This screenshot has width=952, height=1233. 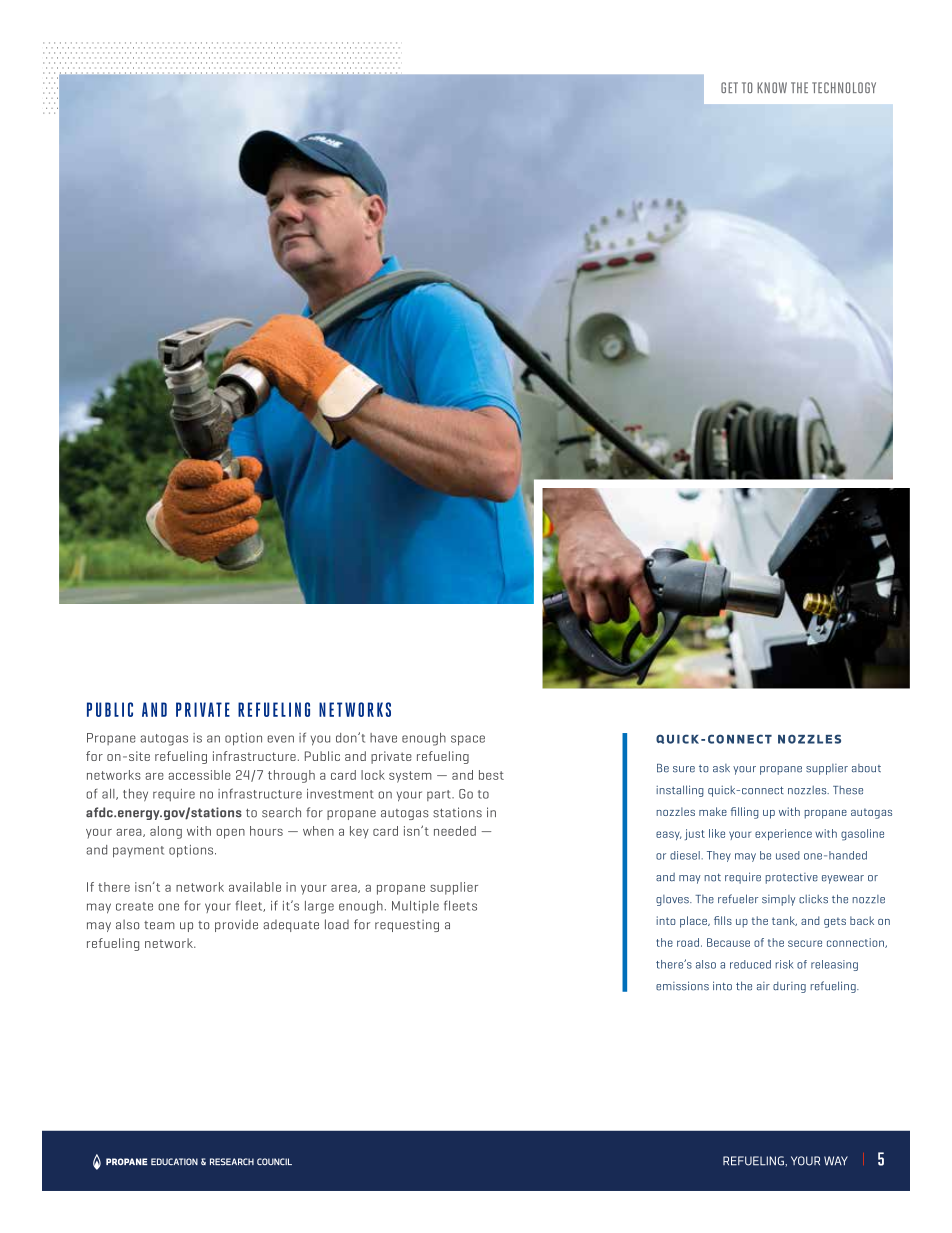 I want to click on TECHNOLOGY, so click(x=844, y=87).
